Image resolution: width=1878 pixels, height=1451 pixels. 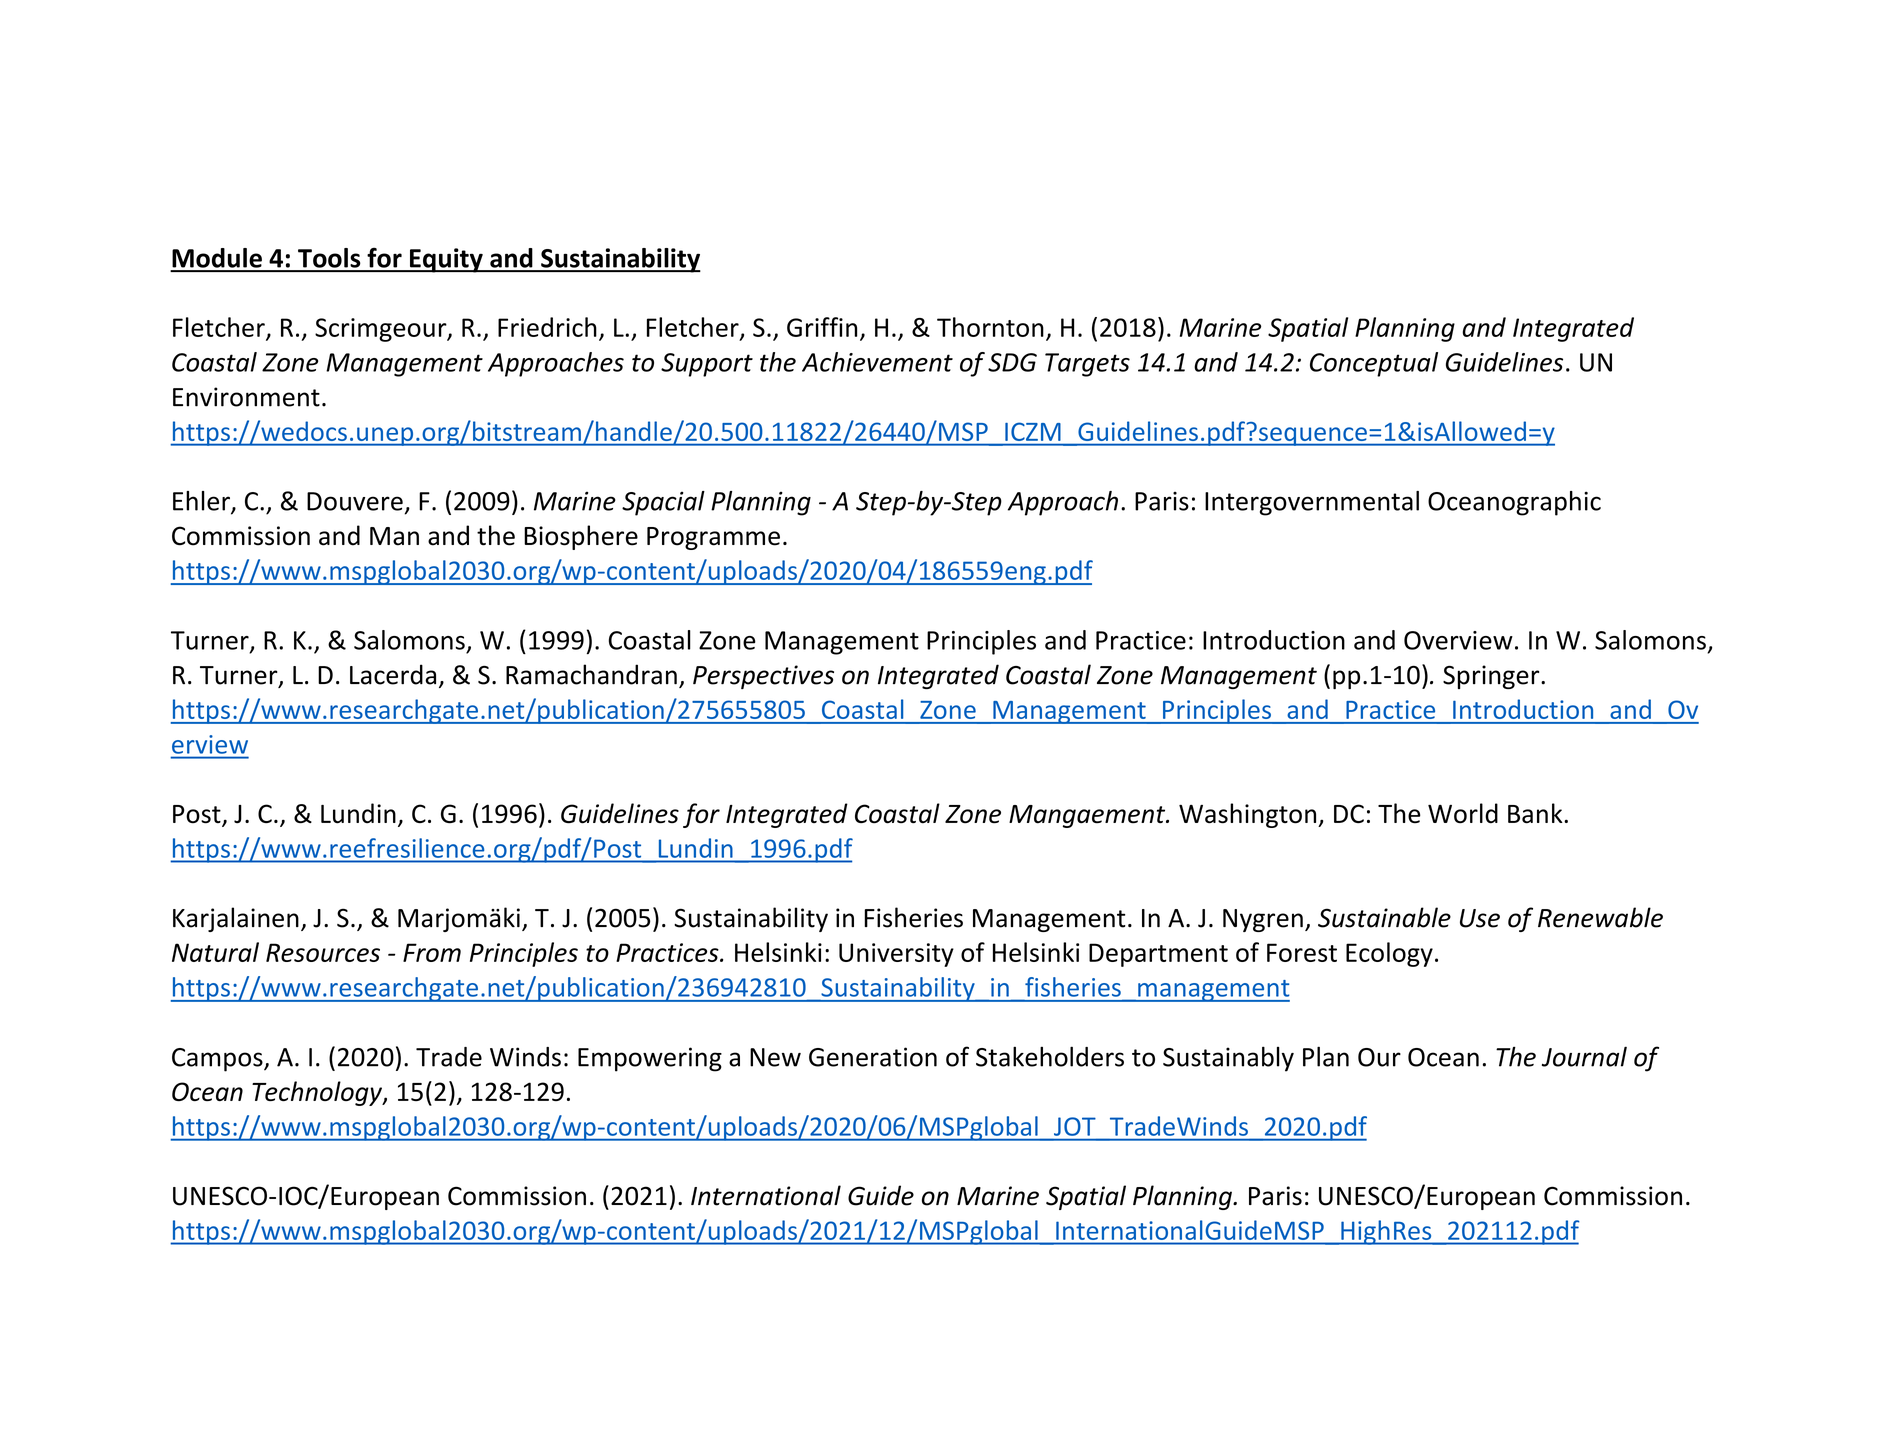 I want to click on Technology, so click(x=318, y=1093).
